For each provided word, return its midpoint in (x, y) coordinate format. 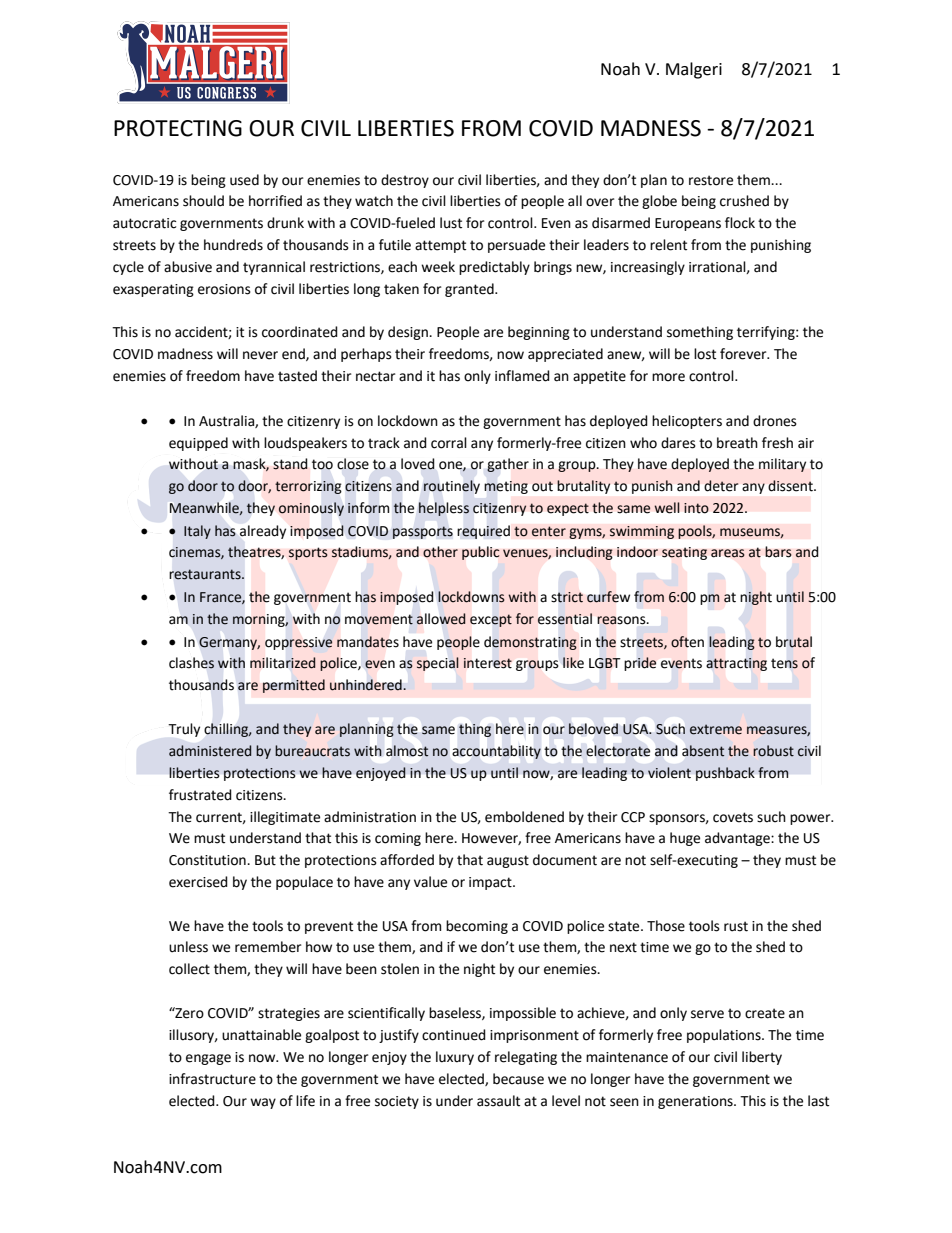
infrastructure (212, 1079)
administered (210, 751)
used (244, 180)
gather (508, 465)
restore (711, 180)
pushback (725, 774)
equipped (198, 444)
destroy (405, 181)
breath (737, 443)
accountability (496, 752)
